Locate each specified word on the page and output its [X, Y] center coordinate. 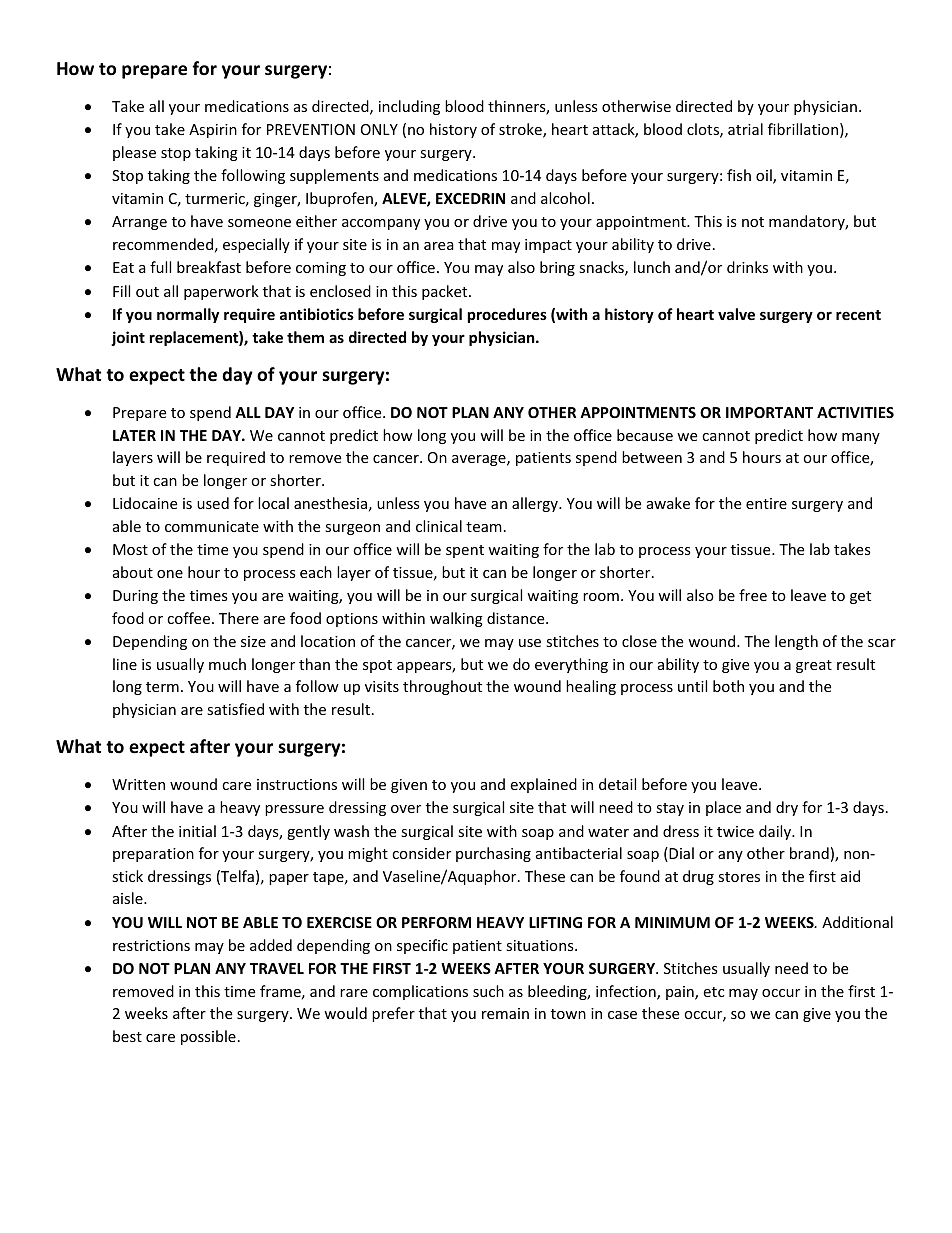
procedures [507, 315]
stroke [521, 130]
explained [543, 785]
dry [787, 808]
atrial [745, 129]
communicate [212, 526]
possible [208, 1037]
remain [505, 1013]
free [753, 595]
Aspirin [213, 131]
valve [736, 314]
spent [465, 551]
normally [188, 315]
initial [197, 831]
